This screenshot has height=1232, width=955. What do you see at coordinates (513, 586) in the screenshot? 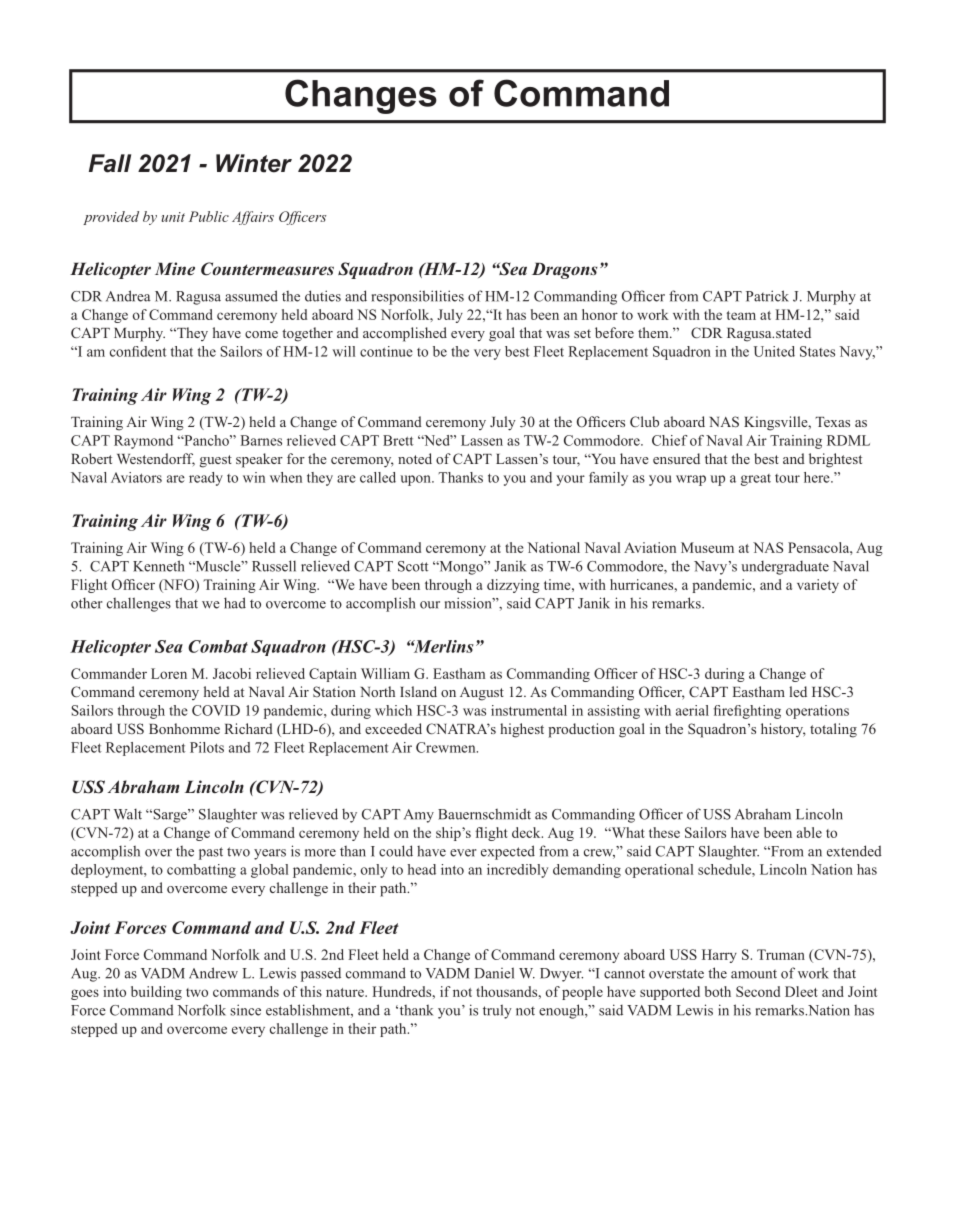
I see `dizzying` at bounding box center [513, 586].
